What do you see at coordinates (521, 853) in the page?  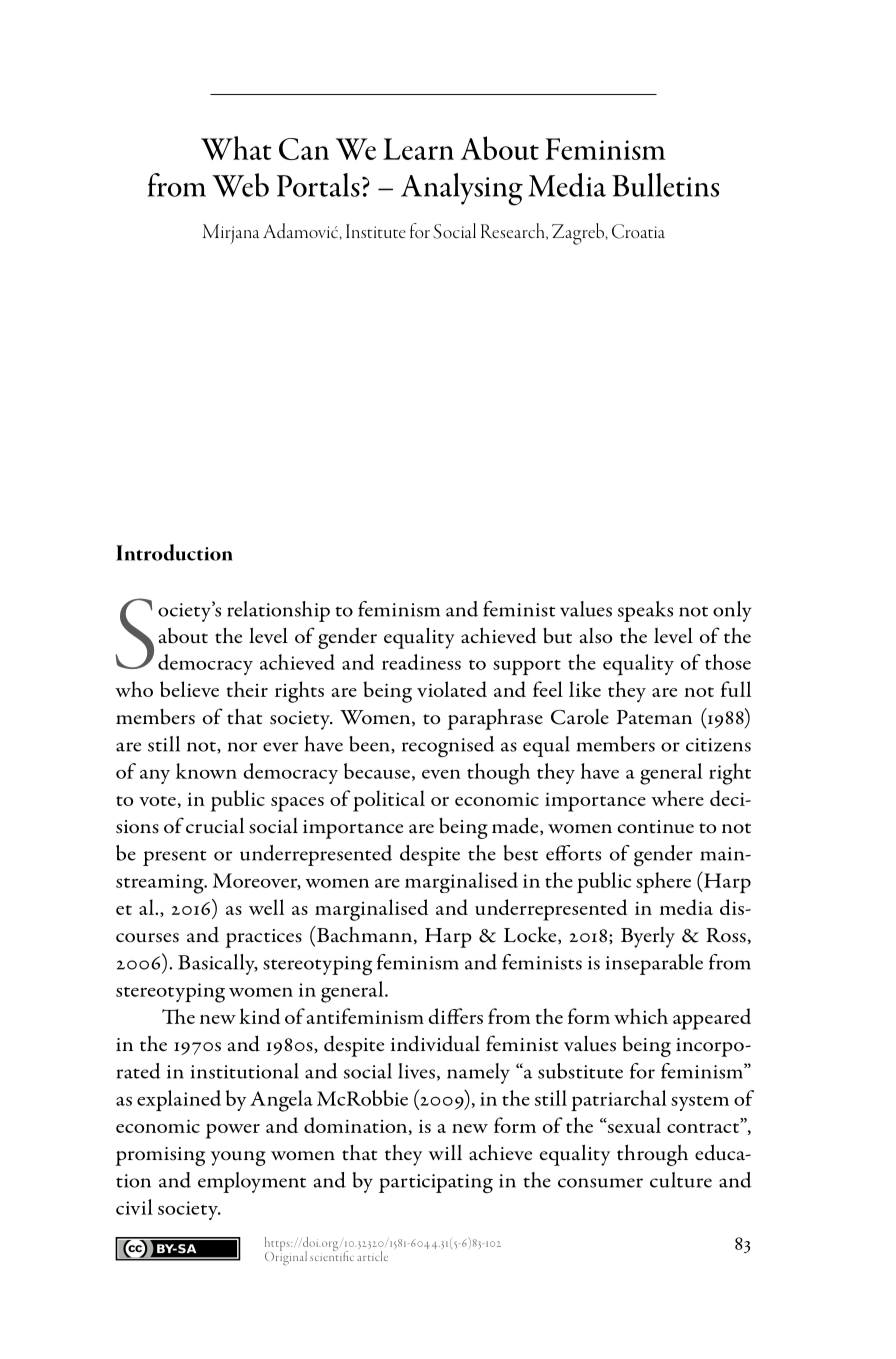 I see `best` at bounding box center [521, 853].
